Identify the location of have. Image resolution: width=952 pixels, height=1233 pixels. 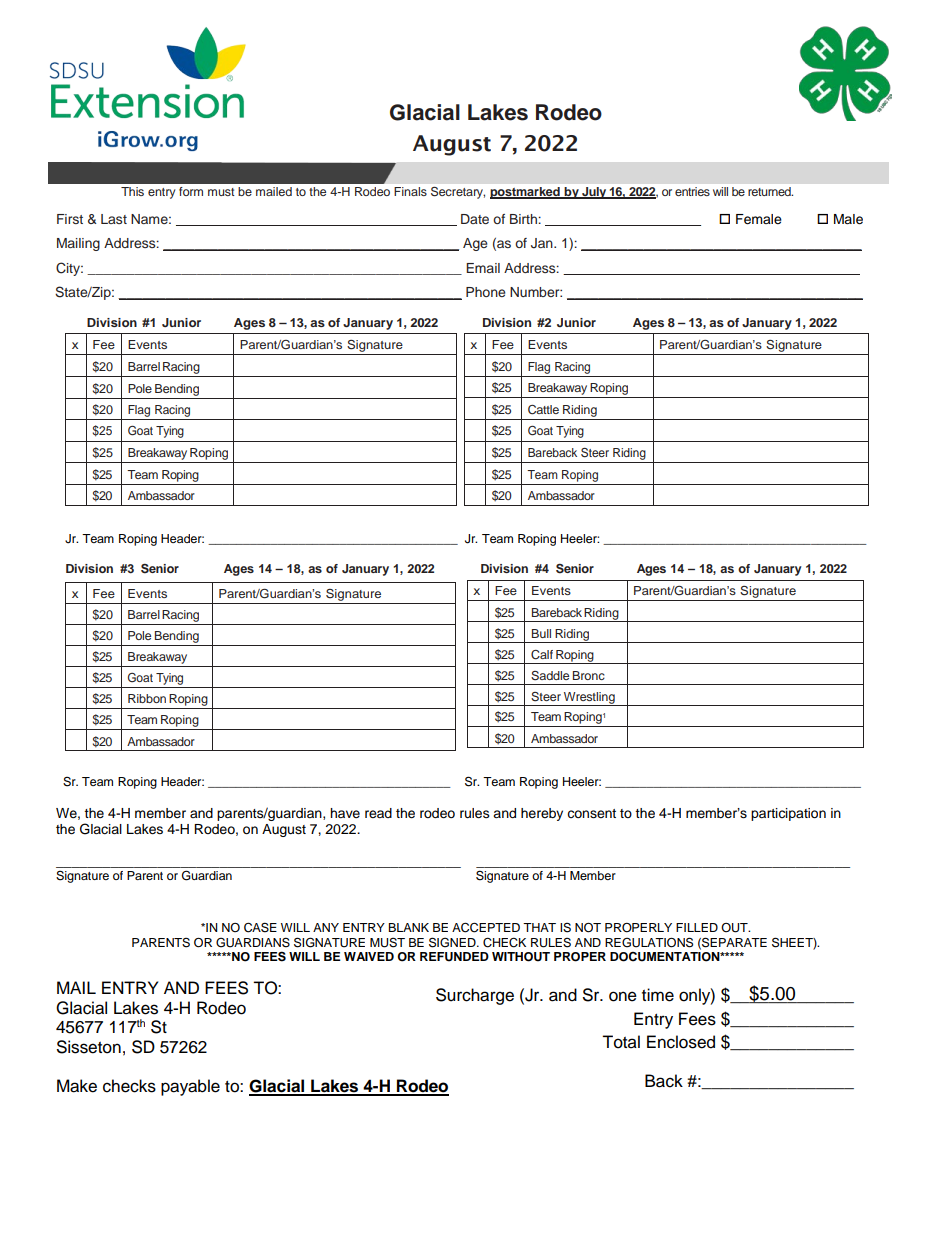
(345, 813).
